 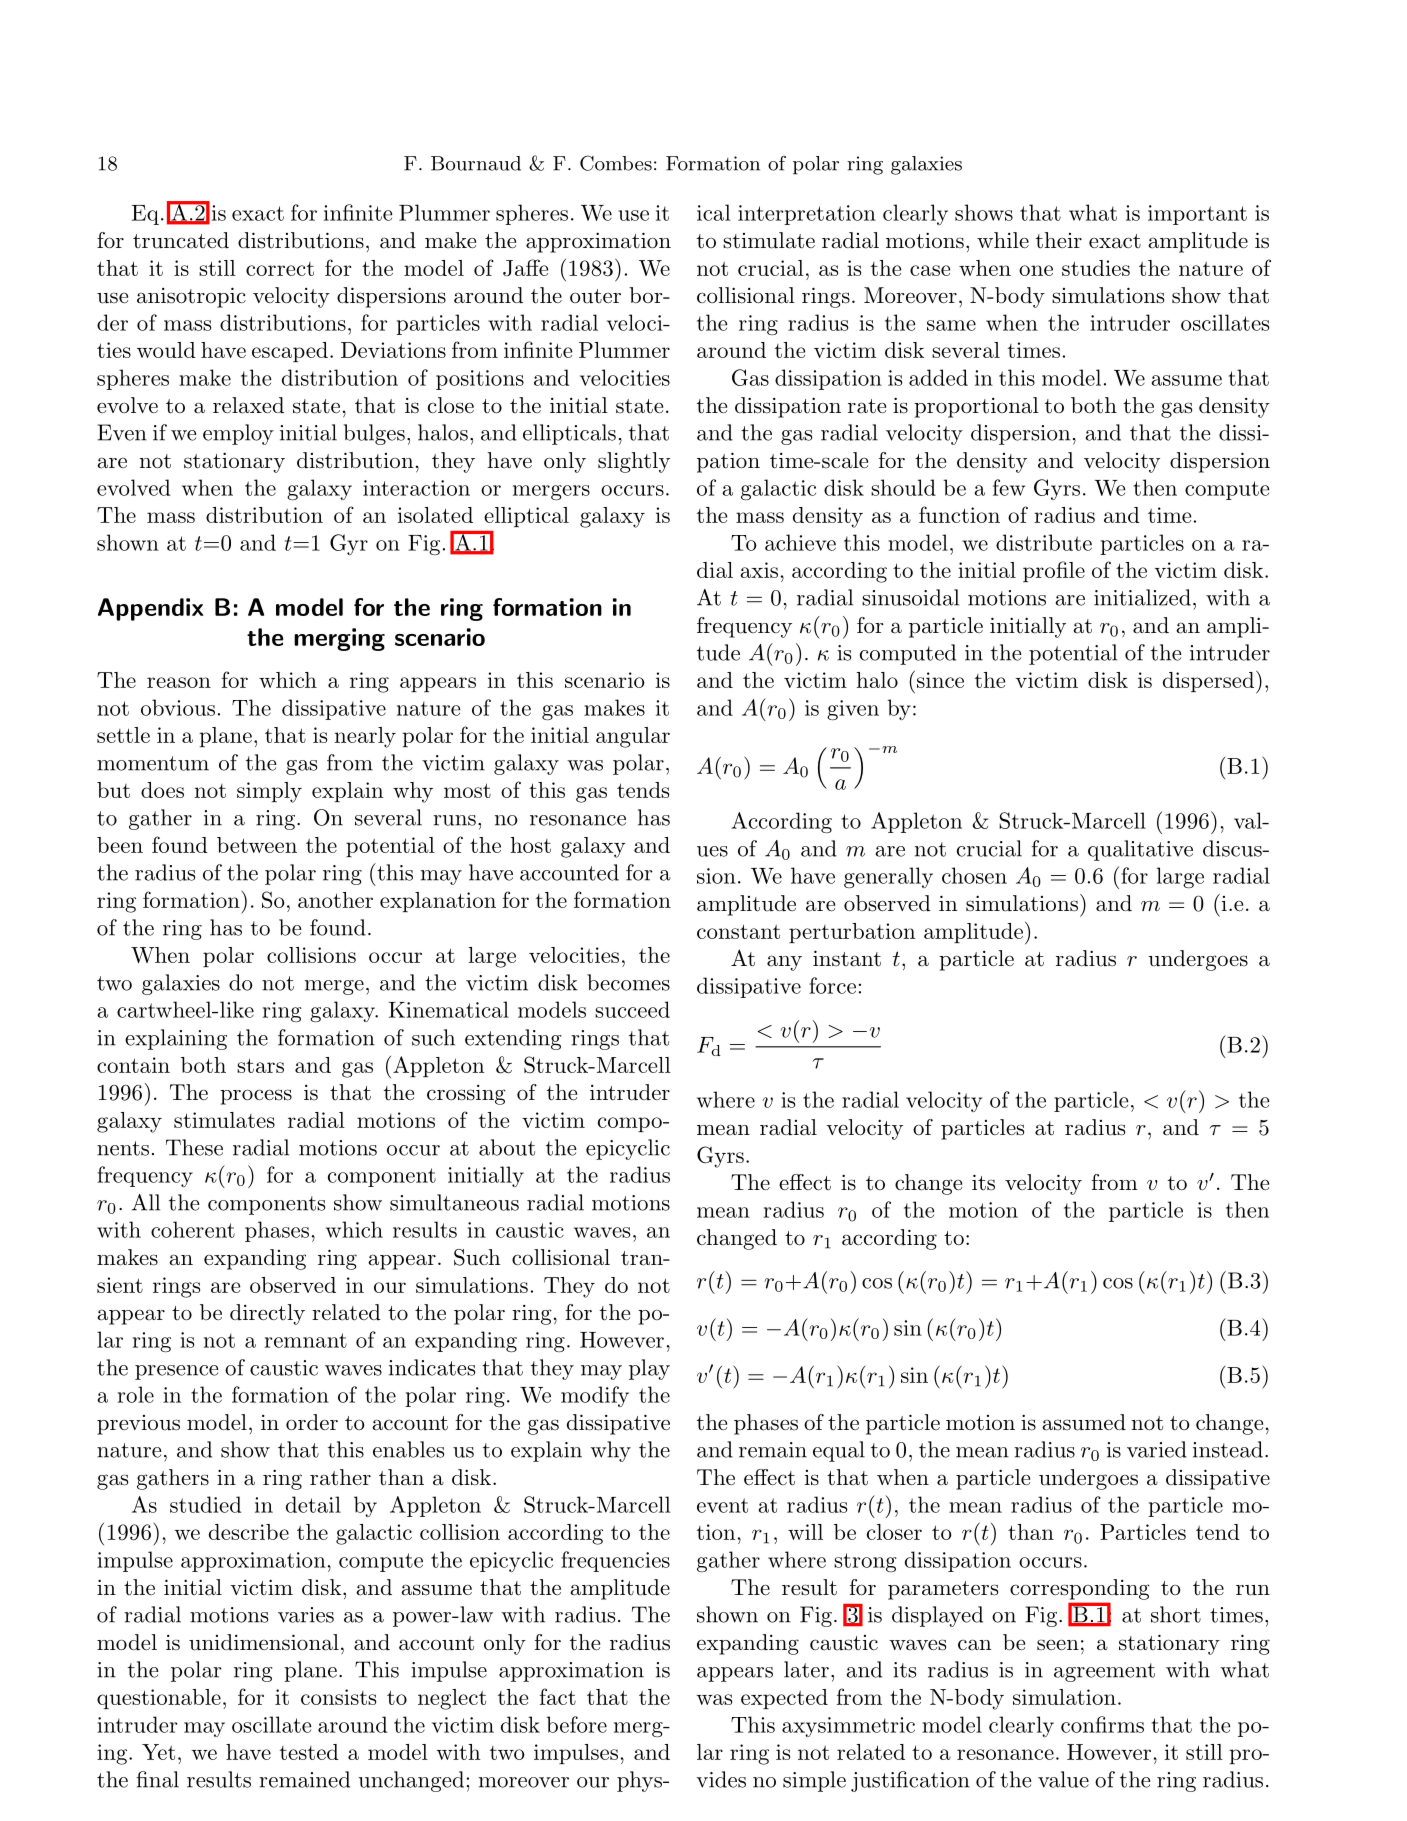 What do you see at coordinates (595, 1396) in the screenshot?
I see `modify` at bounding box center [595, 1396].
